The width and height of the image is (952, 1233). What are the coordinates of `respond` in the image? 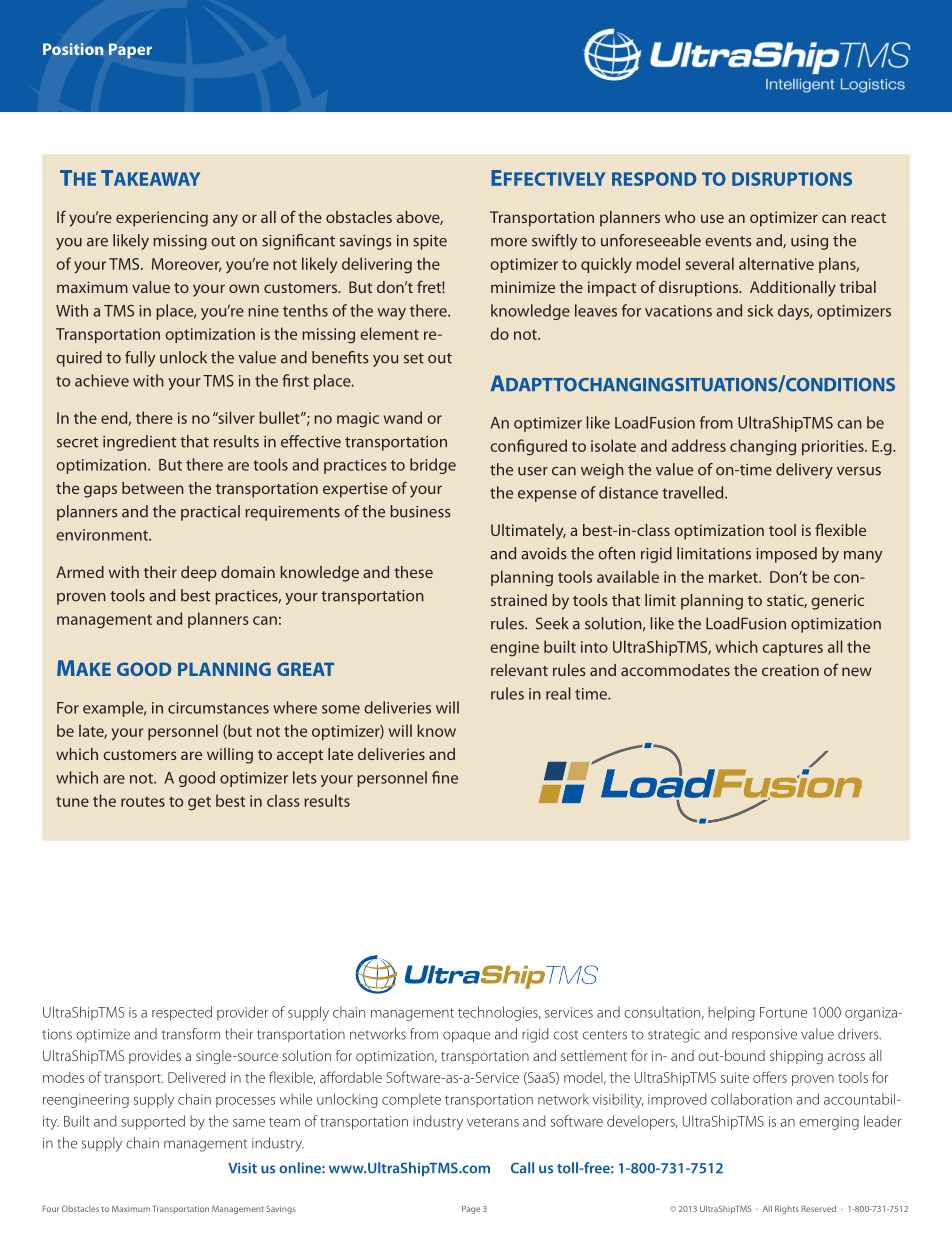 It's located at (654, 179).
